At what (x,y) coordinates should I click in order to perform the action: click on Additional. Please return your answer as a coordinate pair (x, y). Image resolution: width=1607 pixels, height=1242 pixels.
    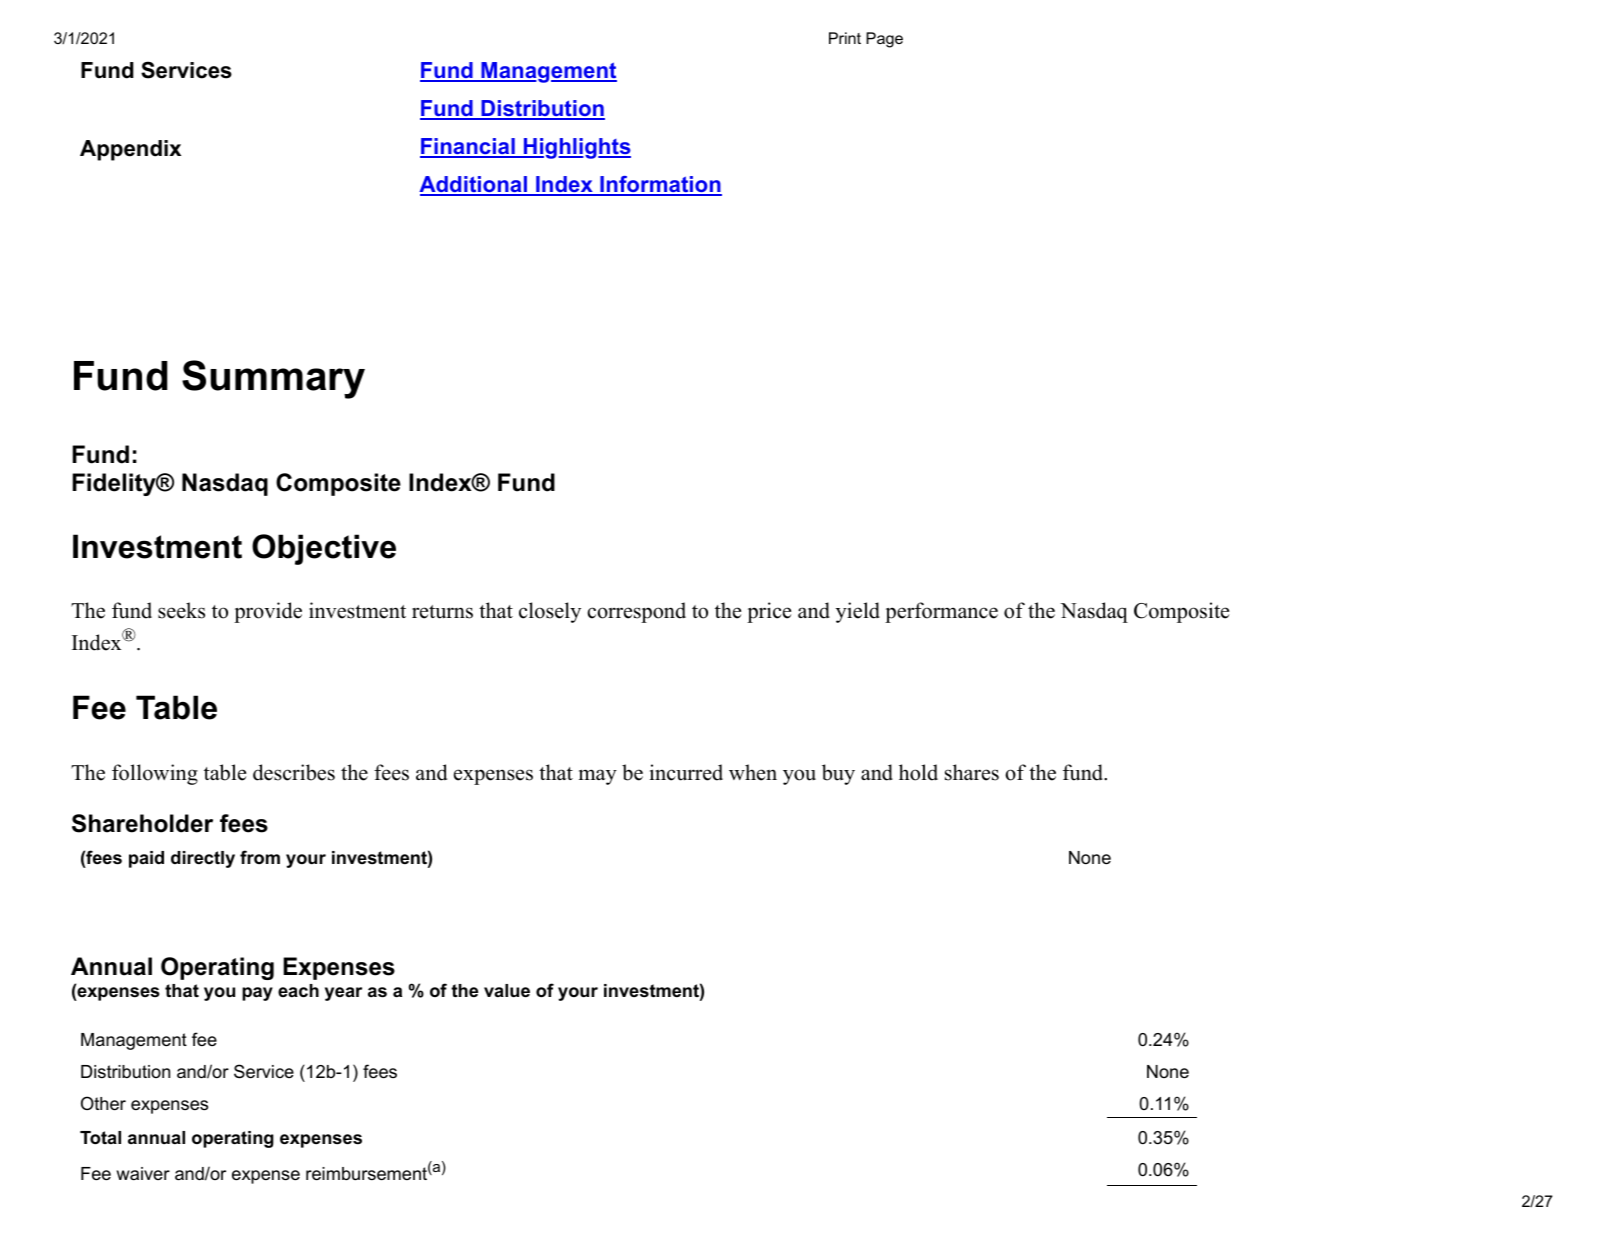
    Looking at the image, I should click on (474, 186).
